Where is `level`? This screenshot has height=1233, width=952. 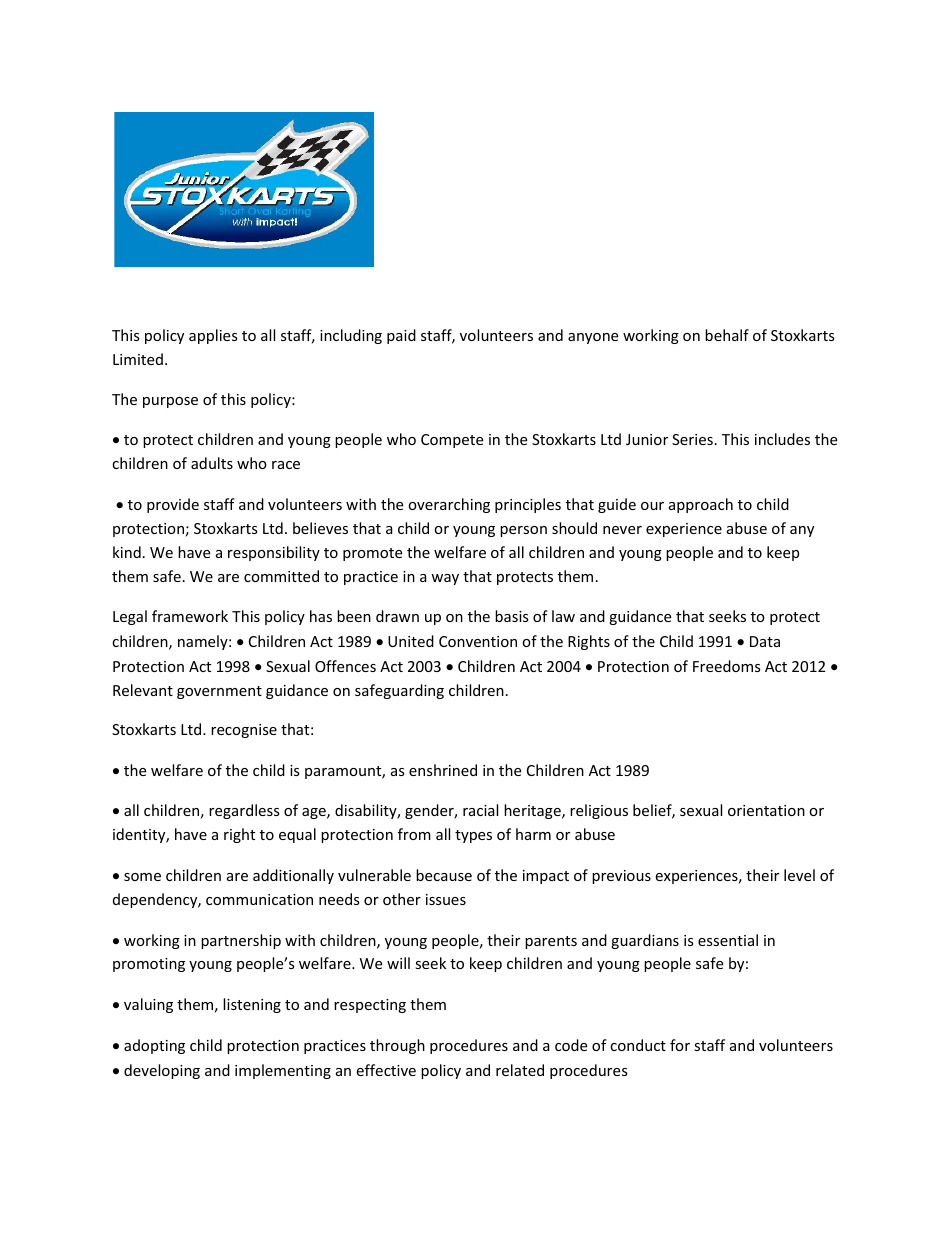
level is located at coordinates (799, 875).
